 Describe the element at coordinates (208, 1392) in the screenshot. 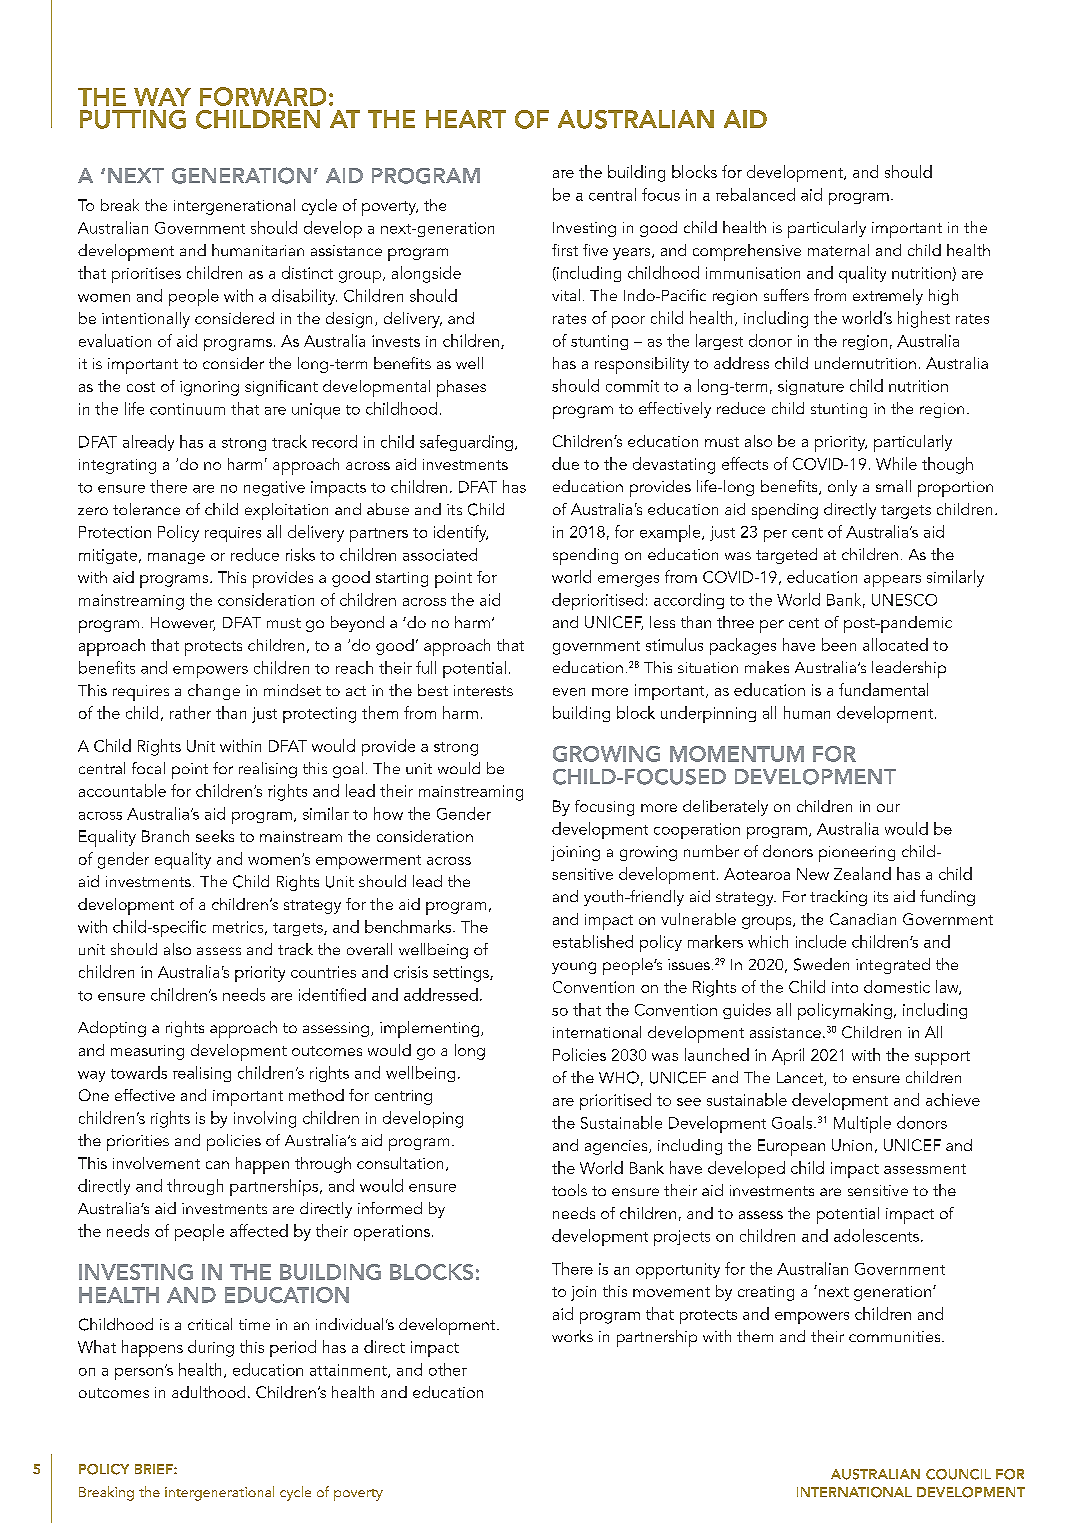

I see `adulthood` at that location.
